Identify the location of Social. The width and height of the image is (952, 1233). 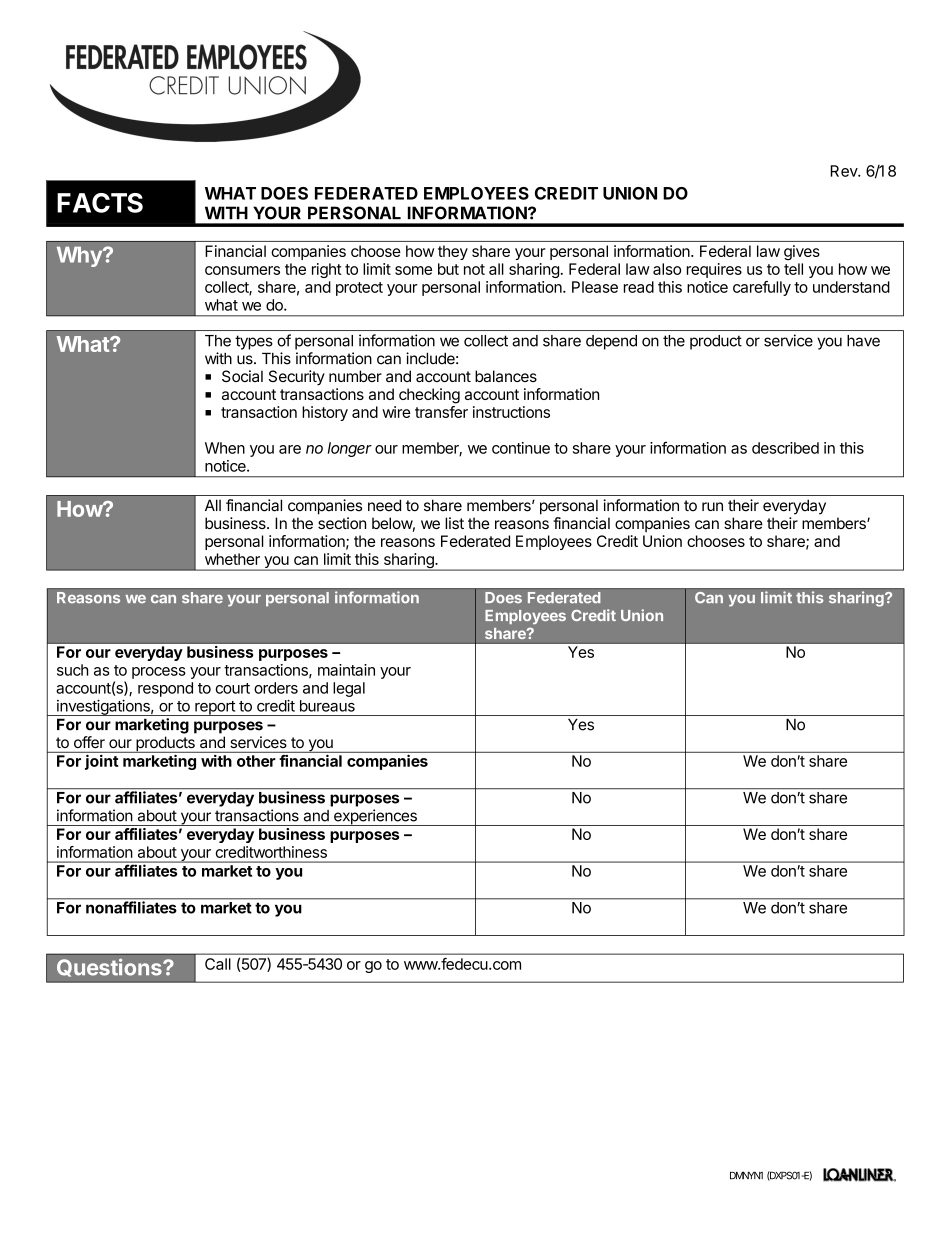
(242, 376).
